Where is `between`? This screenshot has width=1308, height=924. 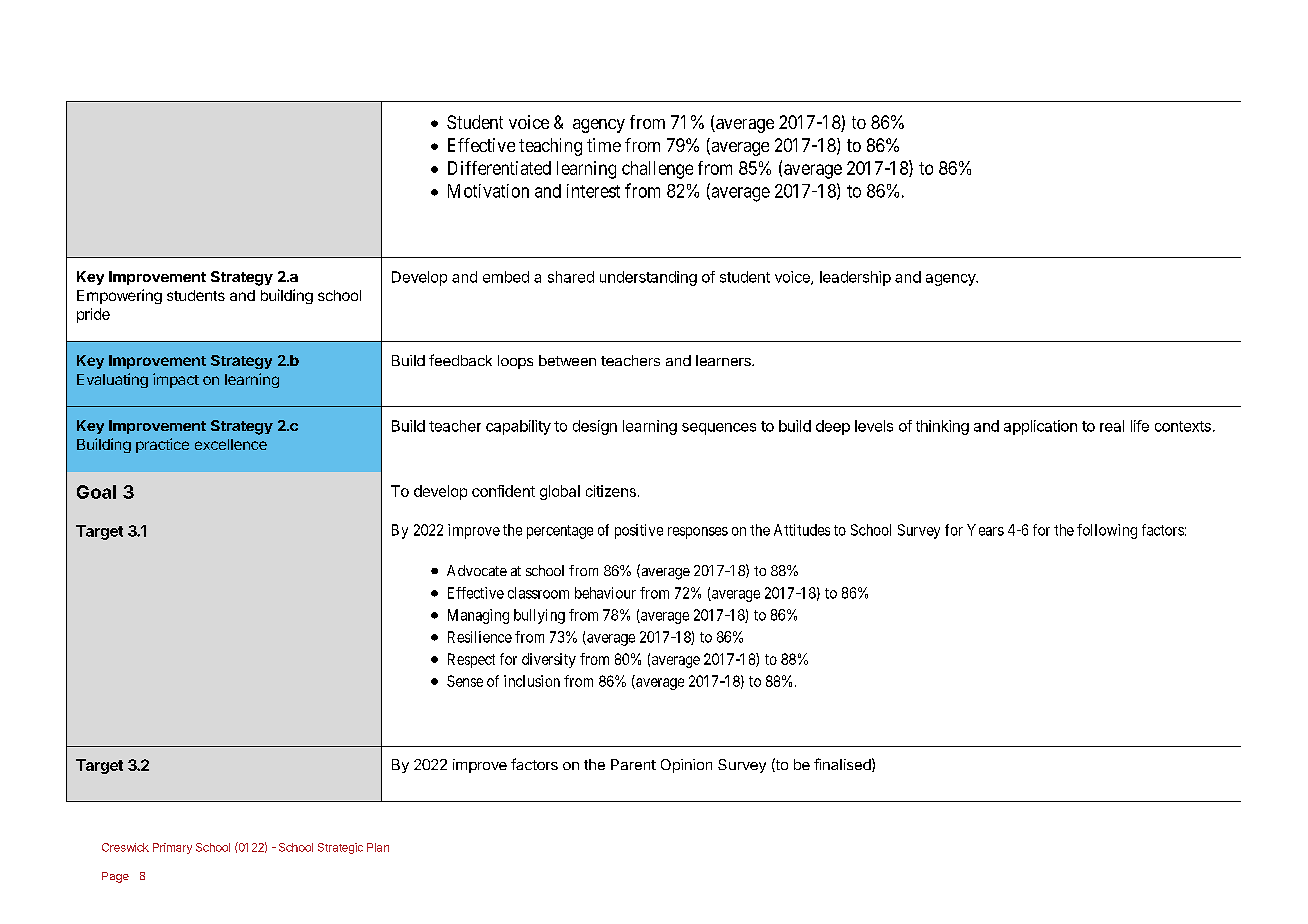 between is located at coordinates (567, 360).
